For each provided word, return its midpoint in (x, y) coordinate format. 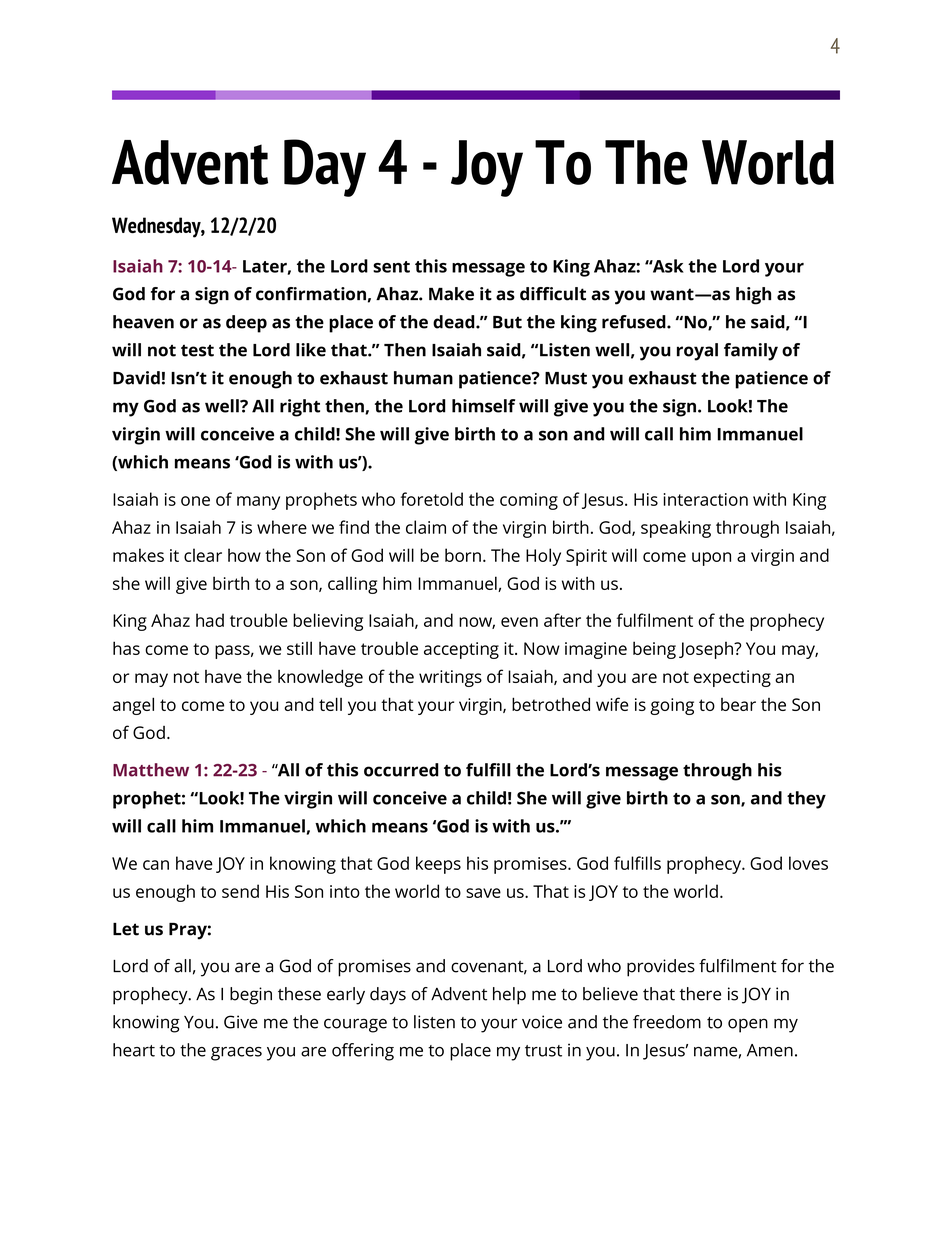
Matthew (151, 770)
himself (483, 406)
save (483, 893)
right (300, 408)
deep (246, 324)
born (463, 555)
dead (455, 322)
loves (808, 863)
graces (236, 1054)
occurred (401, 770)
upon (711, 559)
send (240, 891)
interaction (706, 499)
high (753, 296)
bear (738, 704)
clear (203, 555)
